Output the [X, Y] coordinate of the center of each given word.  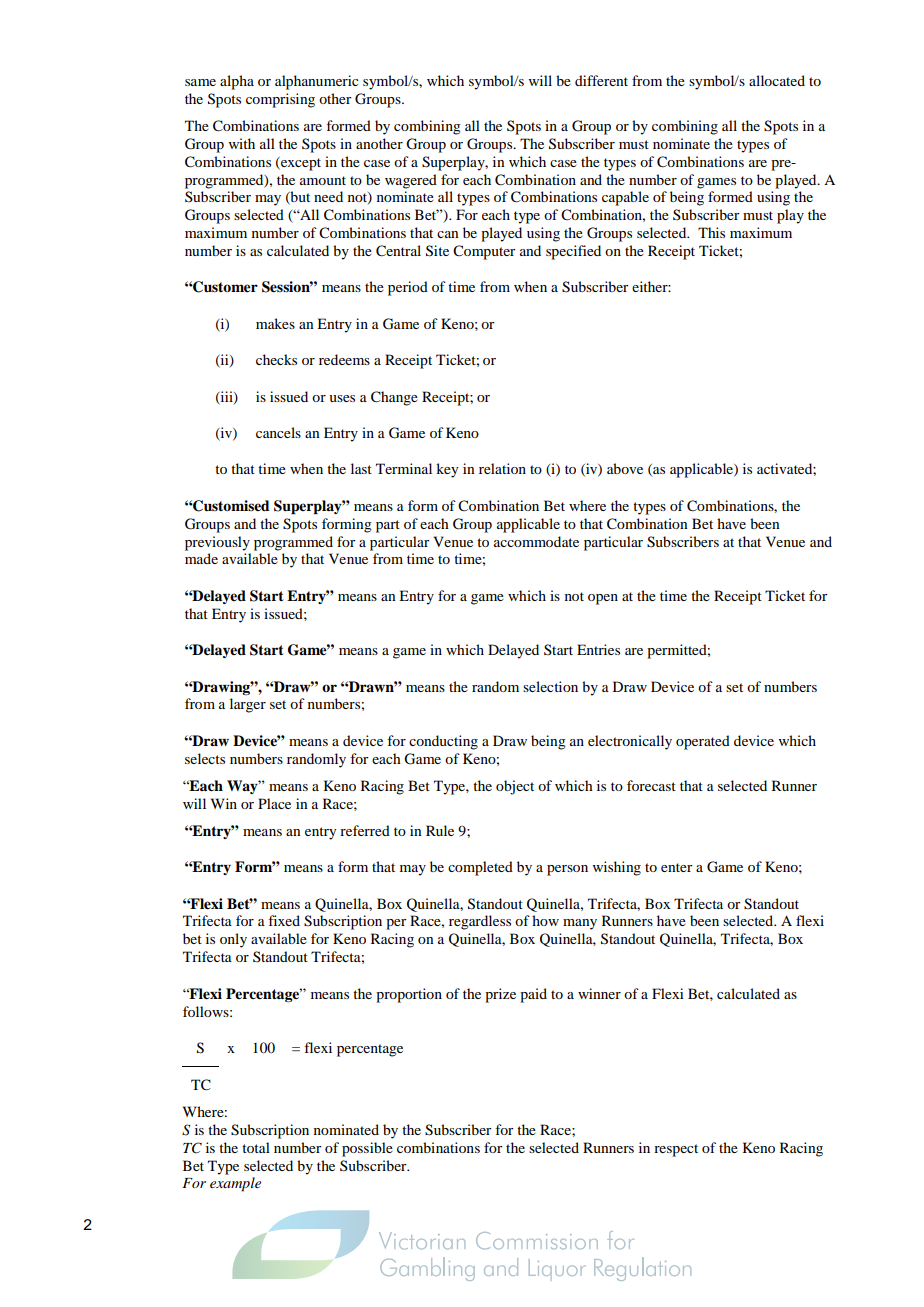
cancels [278, 432]
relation [502, 468]
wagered [411, 181]
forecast [651, 785]
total [256, 1147]
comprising [280, 100]
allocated [777, 80]
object [515, 787]
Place [274, 803]
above [625, 468]
